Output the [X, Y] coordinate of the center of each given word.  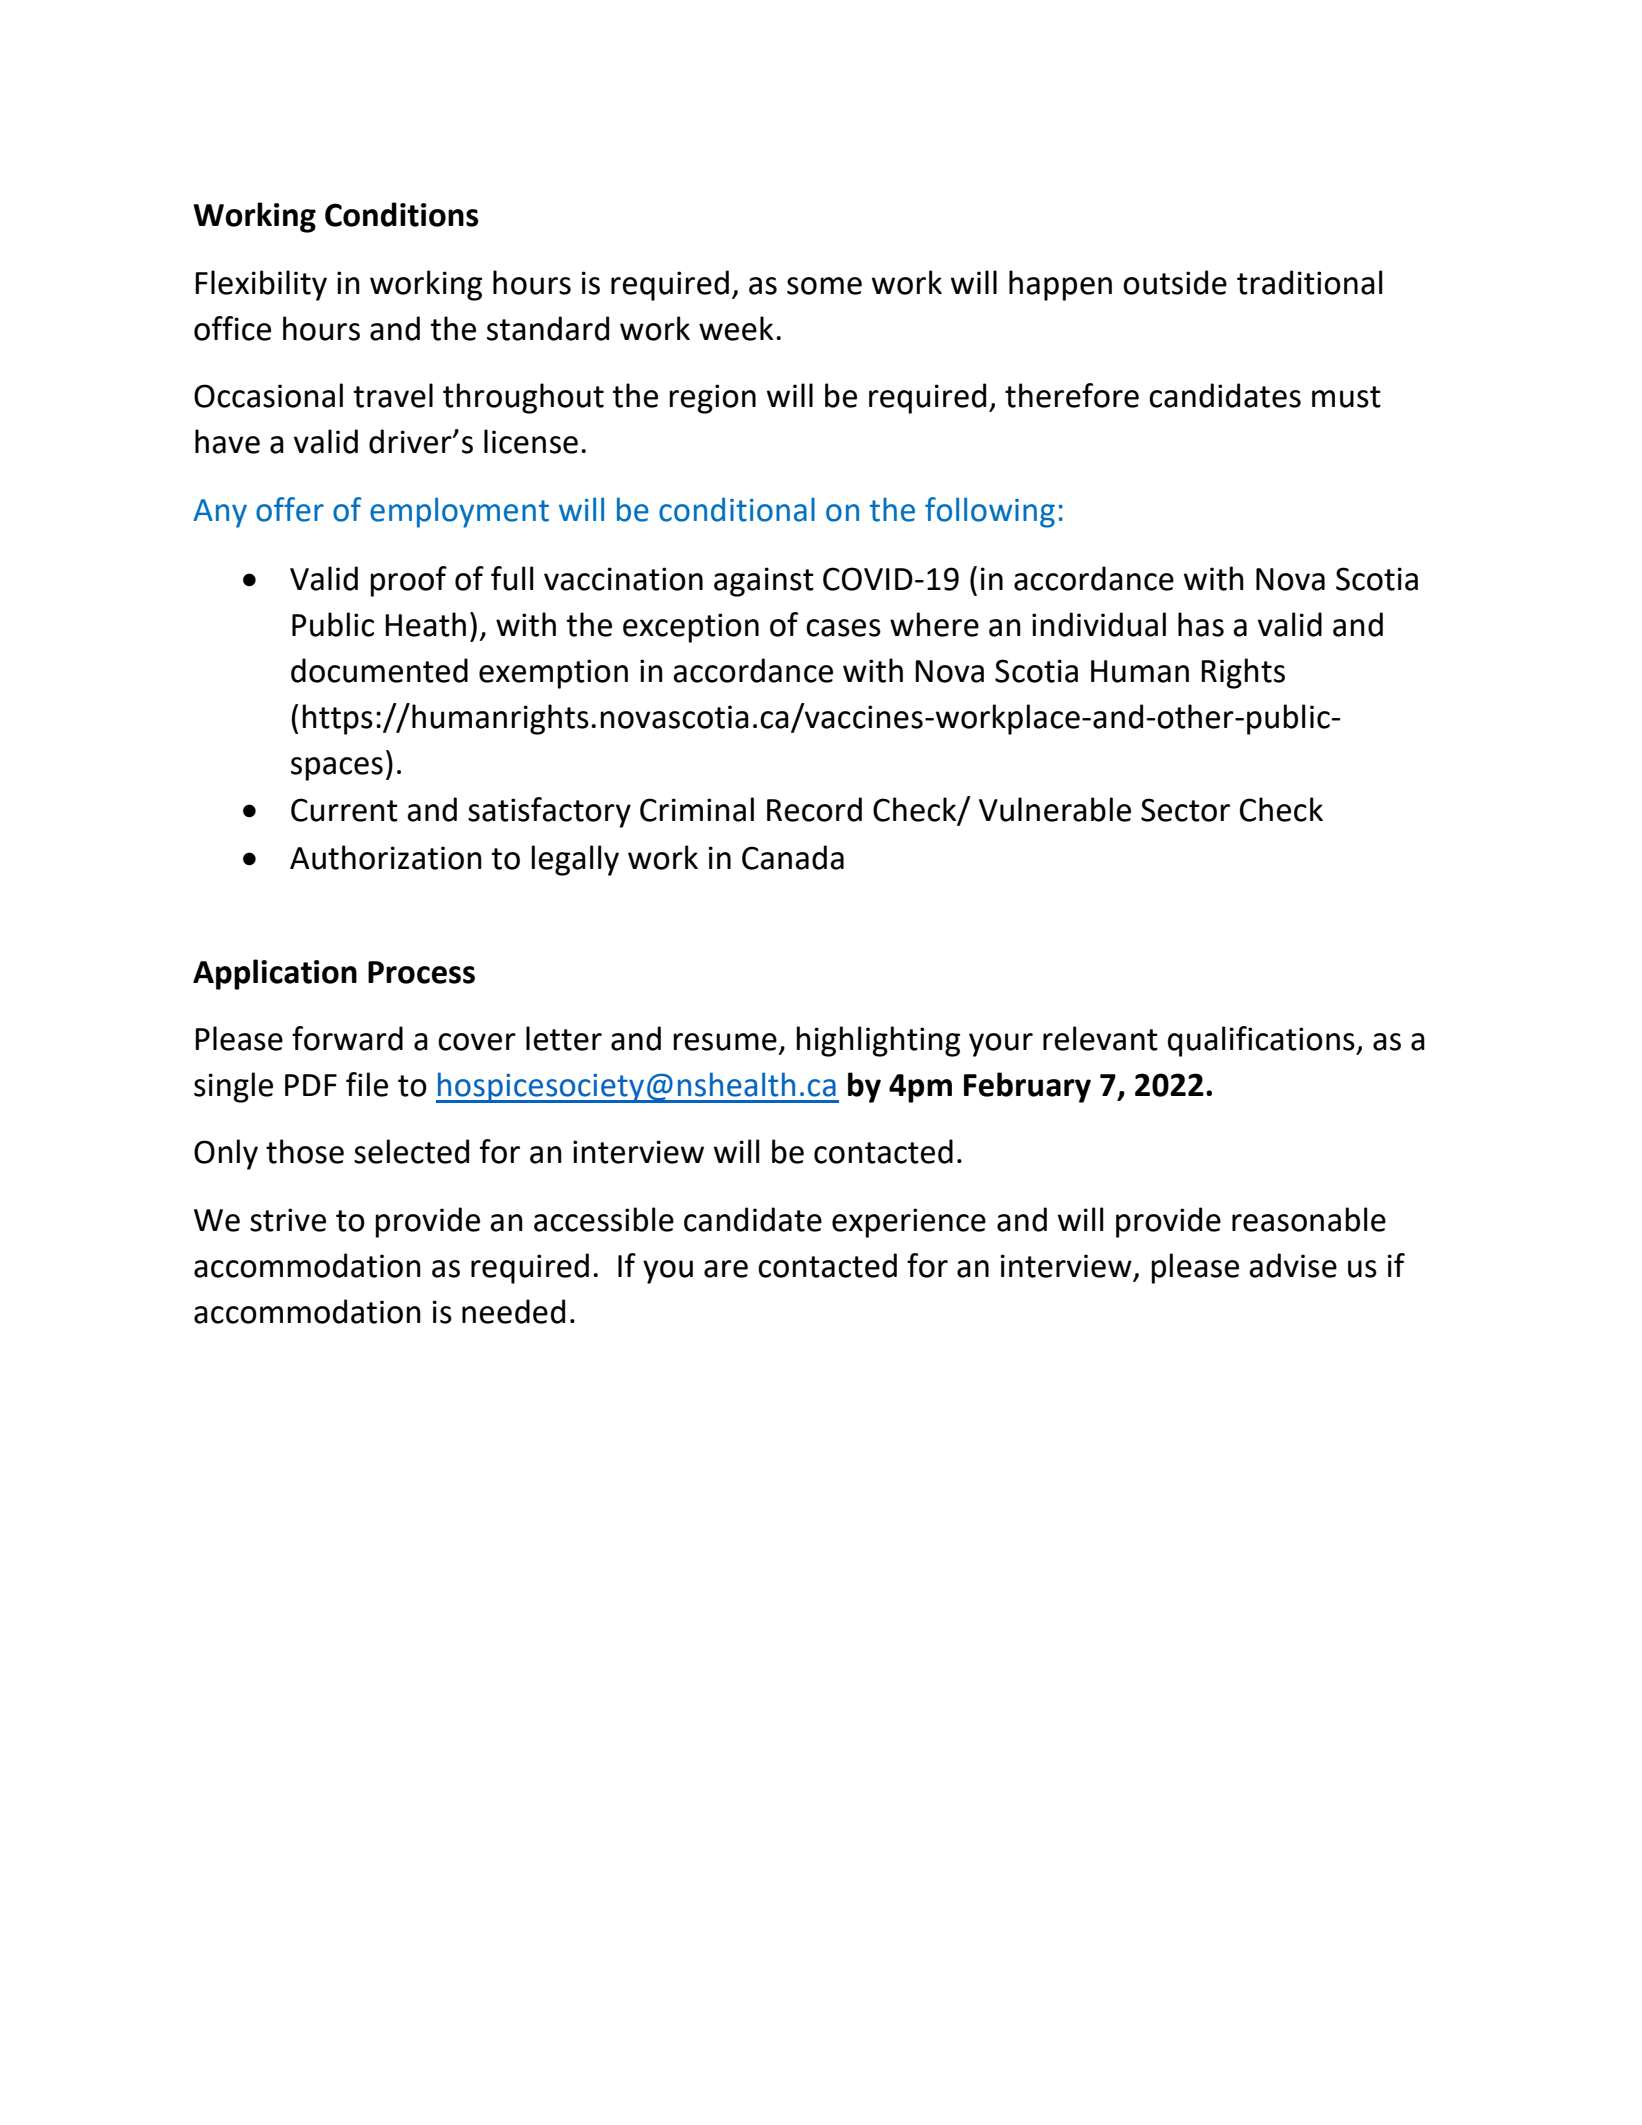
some [824, 286]
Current [344, 810]
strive [288, 1220]
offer [290, 509]
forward [347, 1038]
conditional [737, 509]
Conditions [402, 214]
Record [814, 809]
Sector [1185, 810]
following [990, 512]
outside [1175, 282]
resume [725, 1042]
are [726, 1269]
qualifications [1262, 1041]
